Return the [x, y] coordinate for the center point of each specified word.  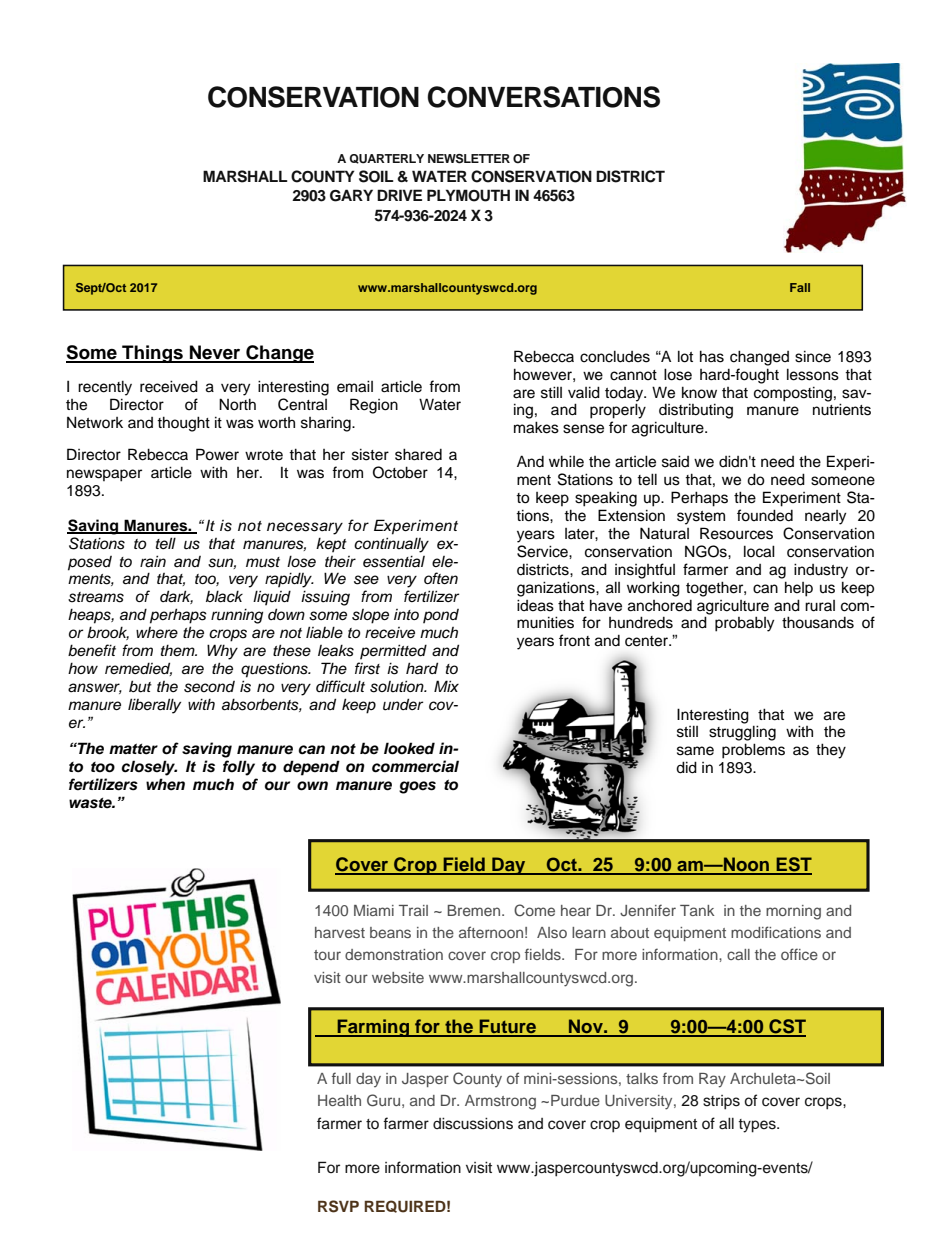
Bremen [475, 910]
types [758, 1126]
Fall [800, 287]
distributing [696, 411]
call [738, 954]
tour [327, 955]
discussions [473, 1123]
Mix [446, 686]
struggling [742, 733]
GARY [351, 195]
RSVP [338, 1206]
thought [183, 424]
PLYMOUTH [468, 195]
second [209, 687]
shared [418, 454]
